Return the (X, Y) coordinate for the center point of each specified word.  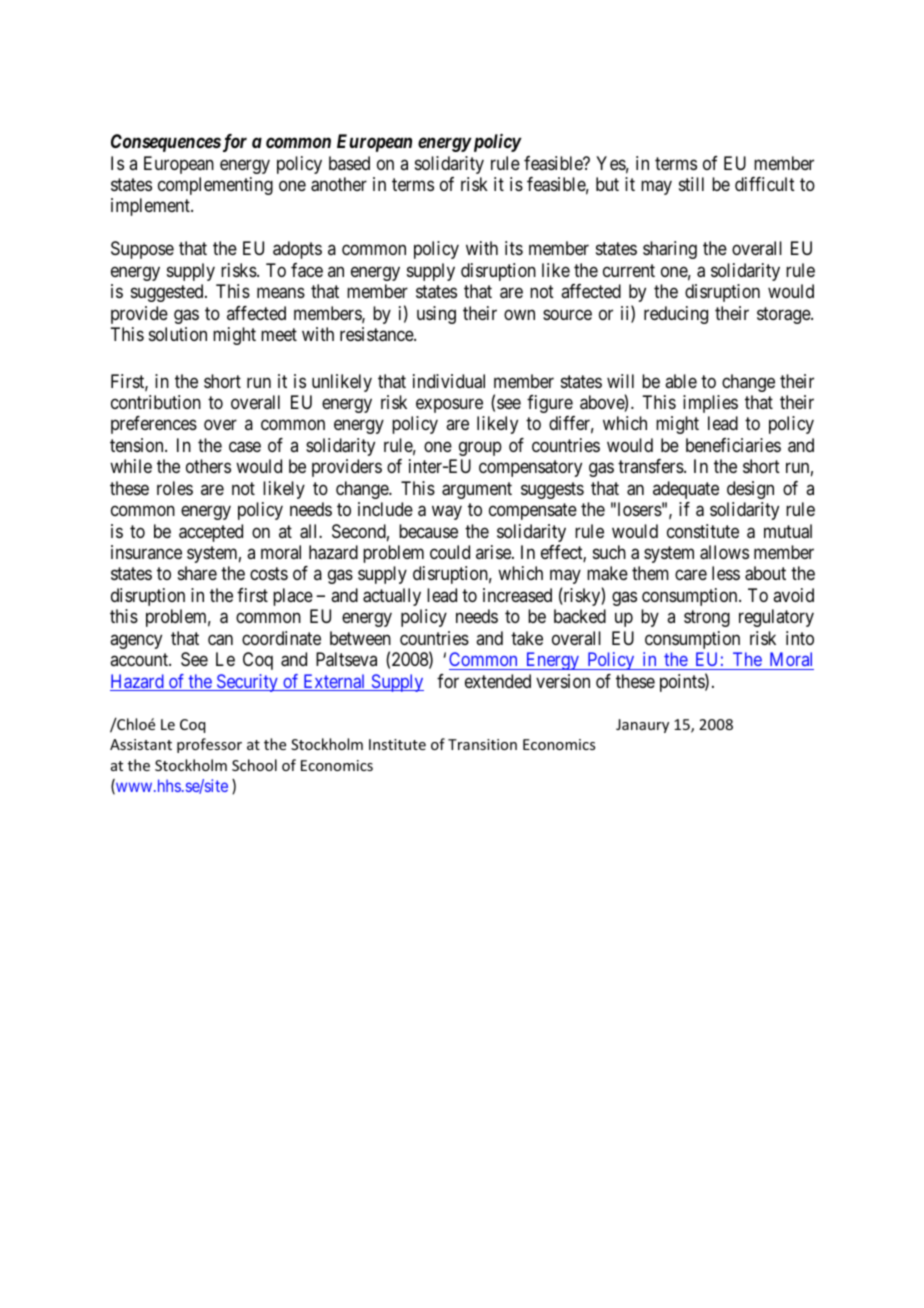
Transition (482, 744)
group (480, 448)
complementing (215, 186)
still (691, 184)
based (349, 163)
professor (209, 745)
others (208, 466)
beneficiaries (733, 445)
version (563, 681)
